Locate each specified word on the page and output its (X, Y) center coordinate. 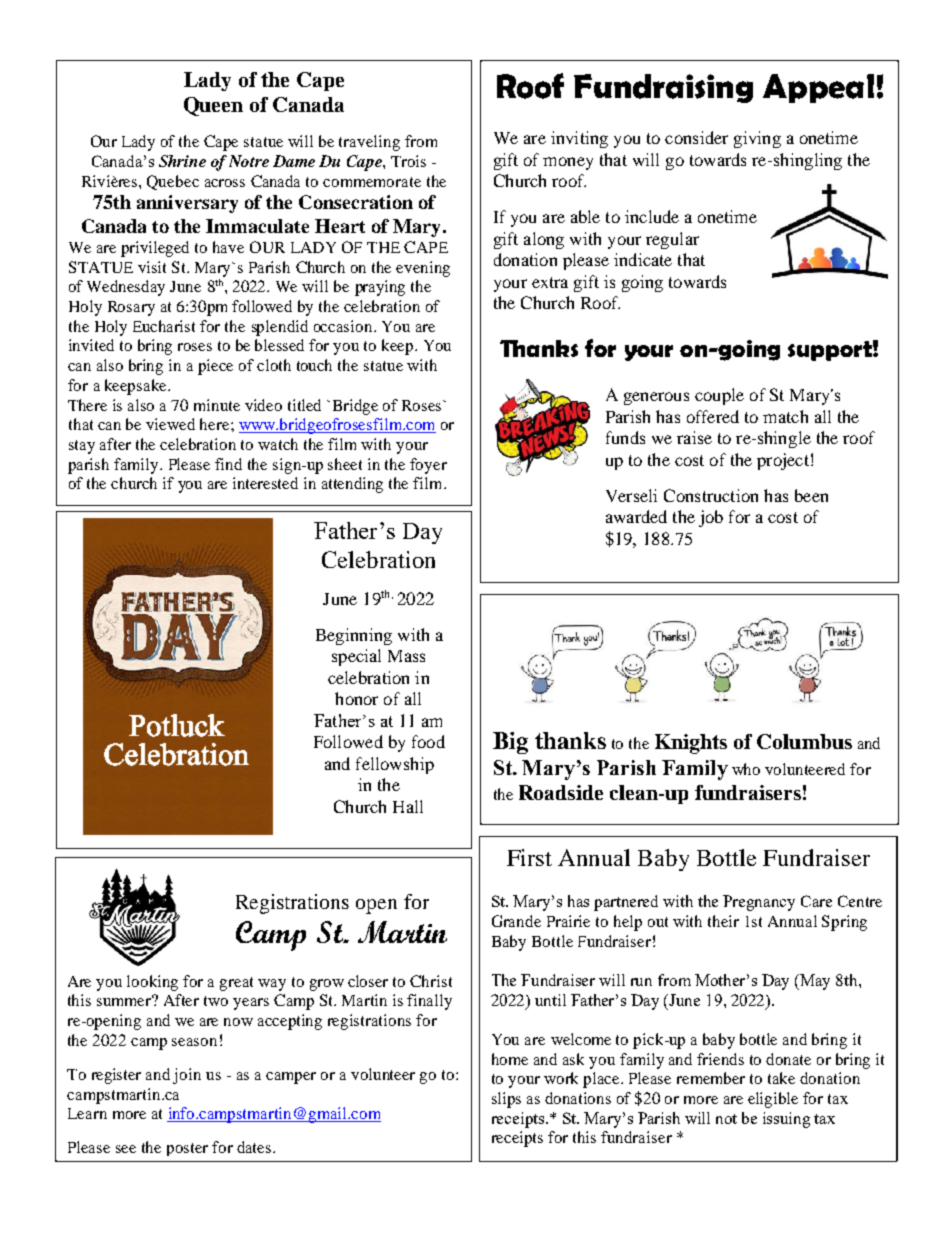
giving (757, 139)
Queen (213, 106)
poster (187, 1149)
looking (152, 983)
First (529, 857)
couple (719, 396)
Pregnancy (759, 903)
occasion (344, 326)
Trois (408, 161)
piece (215, 367)
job (711, 518)
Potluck (177, 725)
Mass (406, 656)
